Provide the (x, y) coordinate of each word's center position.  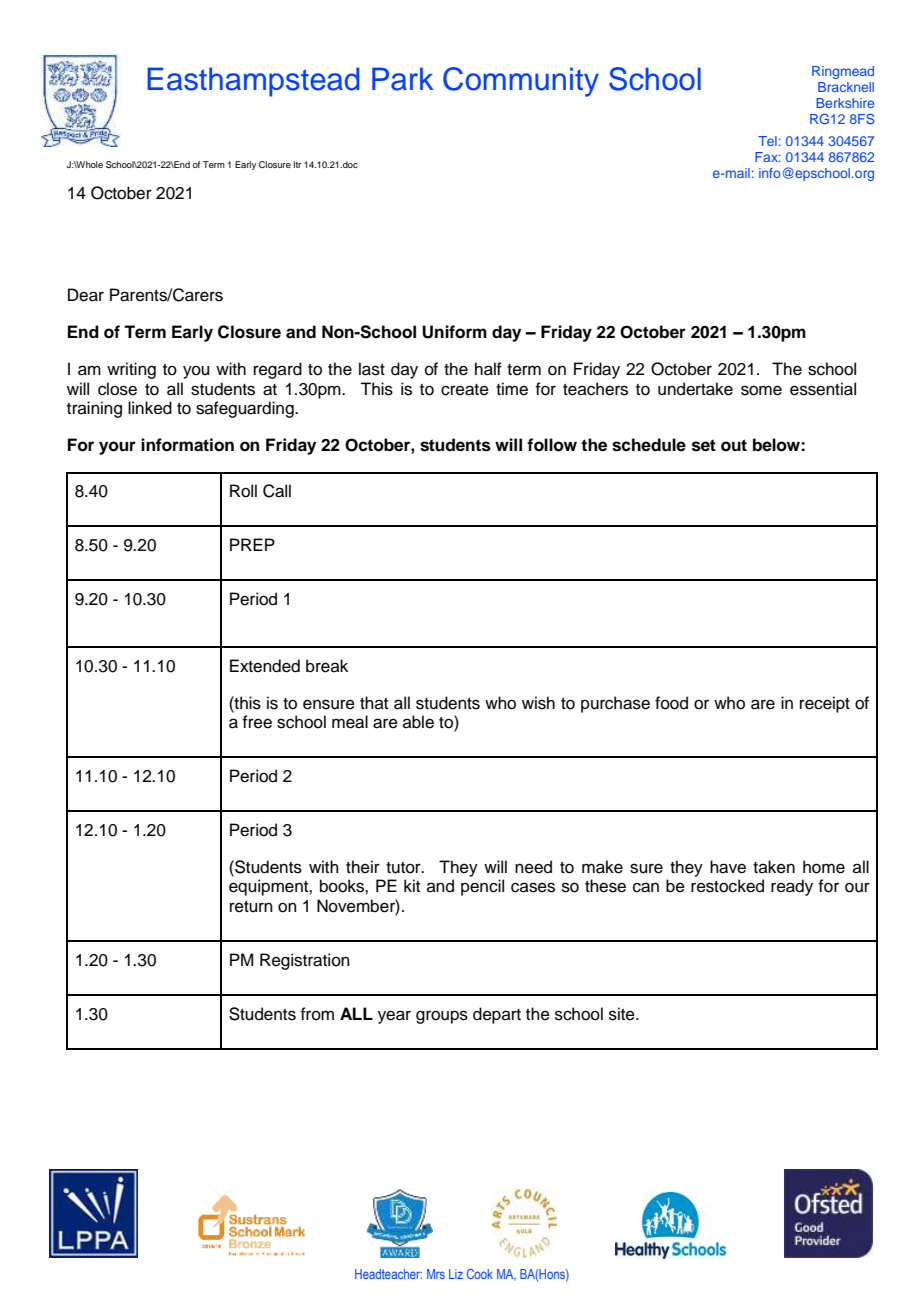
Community (521, 82)
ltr (297, 164)
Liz (456, 1274)
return (251, 907)
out (734, 445)
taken (774, 867)
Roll (243, 491)
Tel (767, 141)
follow (552, 445)
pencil (482, 887)
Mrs (436, 1274)
